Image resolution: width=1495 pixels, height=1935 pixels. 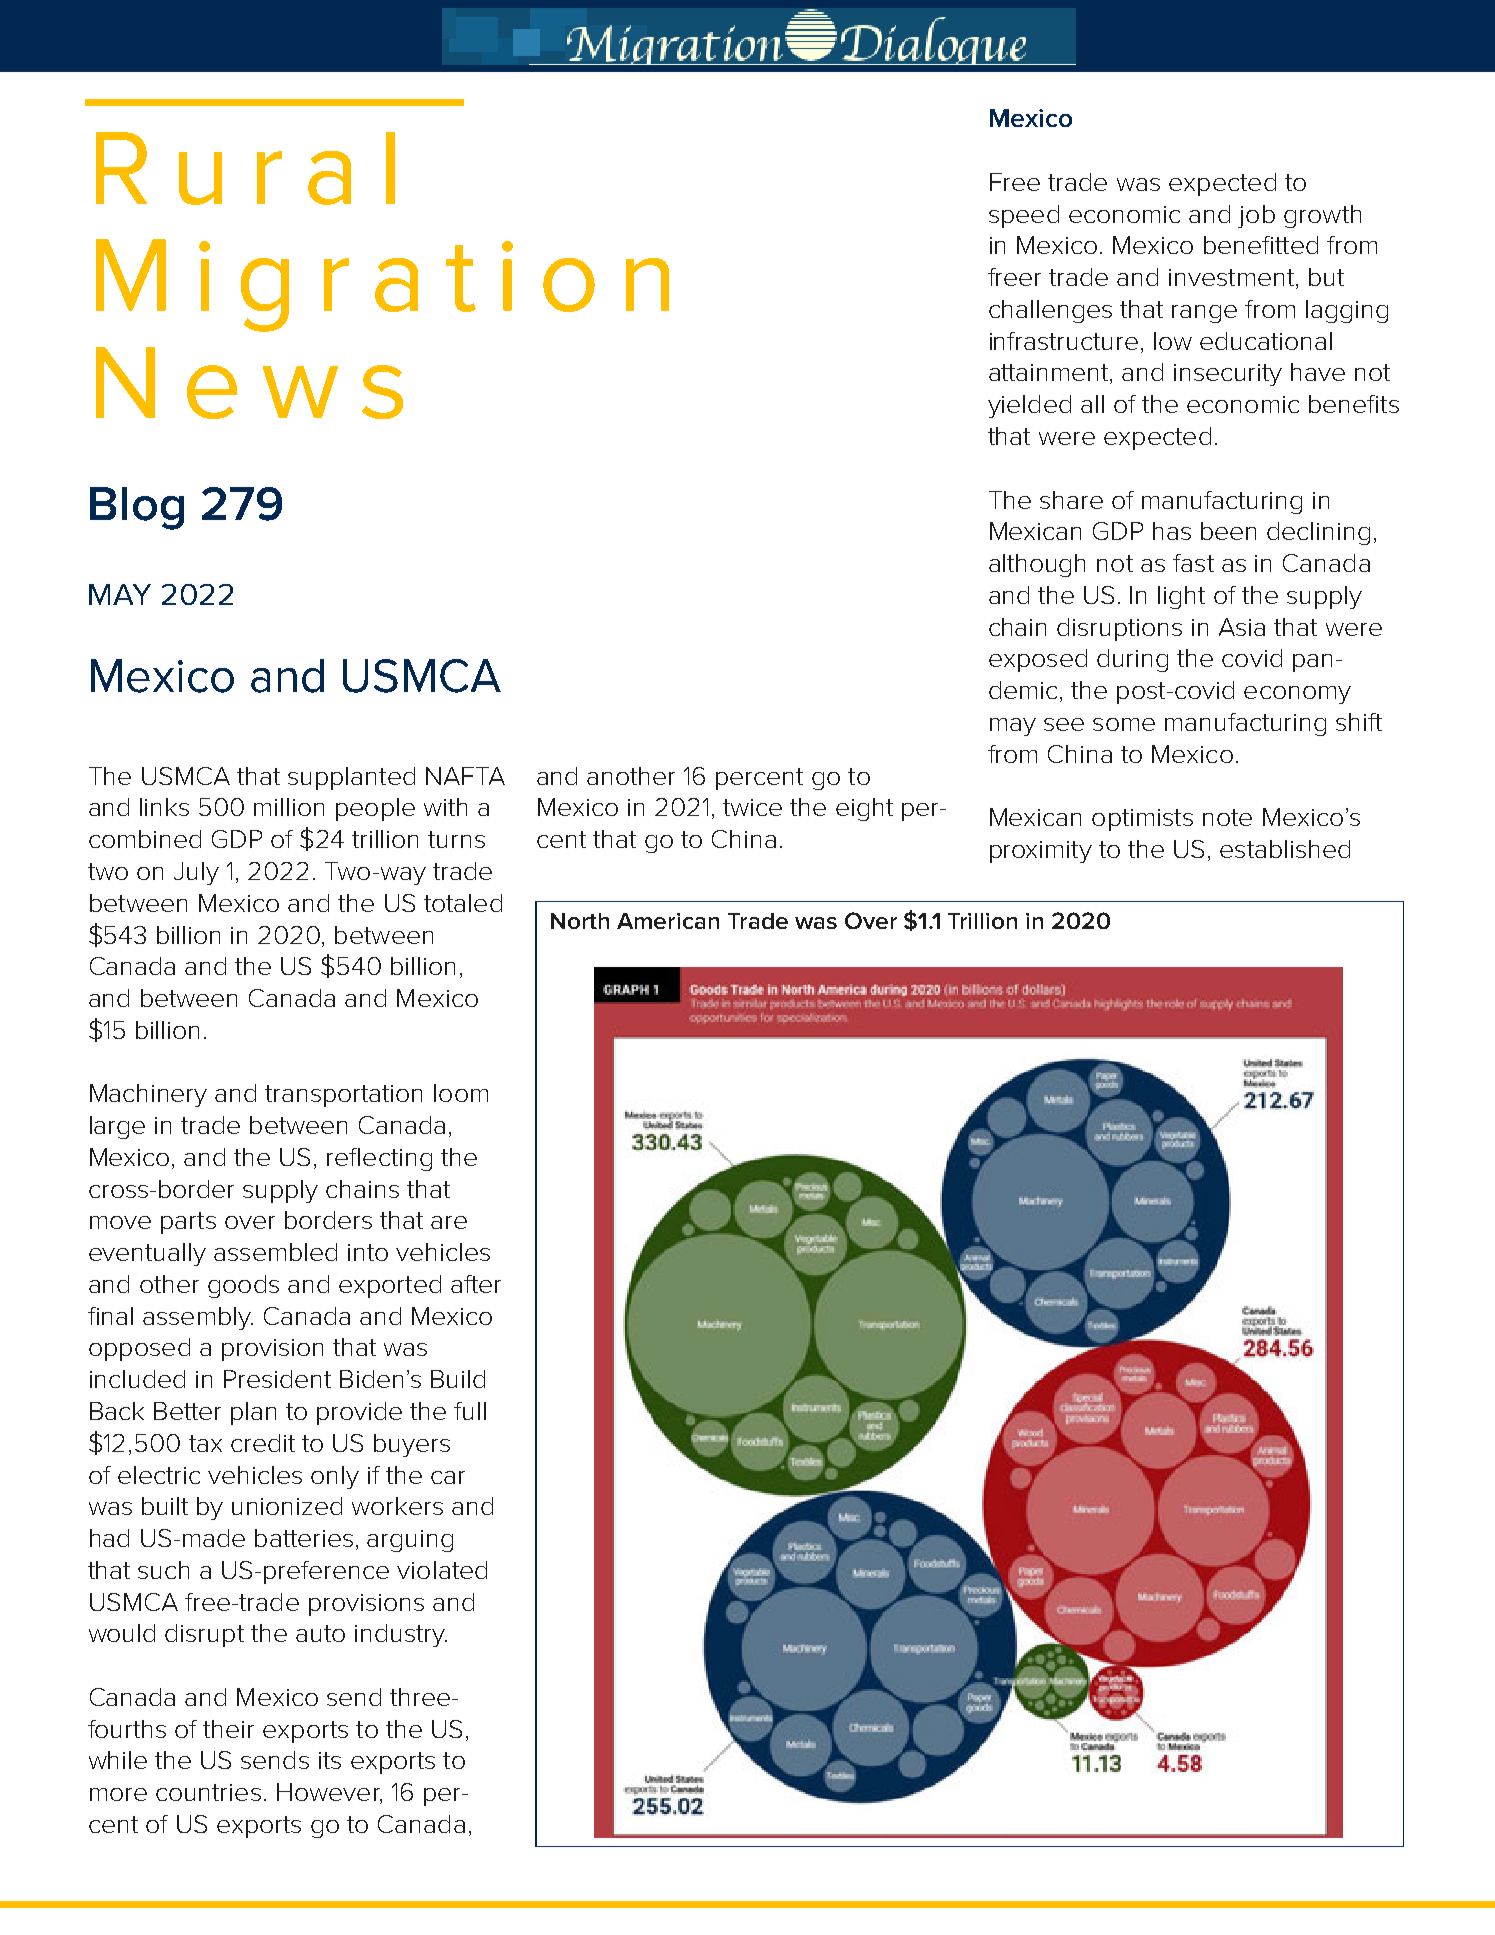 I want to click on twice, so click(x=752, y=807).
